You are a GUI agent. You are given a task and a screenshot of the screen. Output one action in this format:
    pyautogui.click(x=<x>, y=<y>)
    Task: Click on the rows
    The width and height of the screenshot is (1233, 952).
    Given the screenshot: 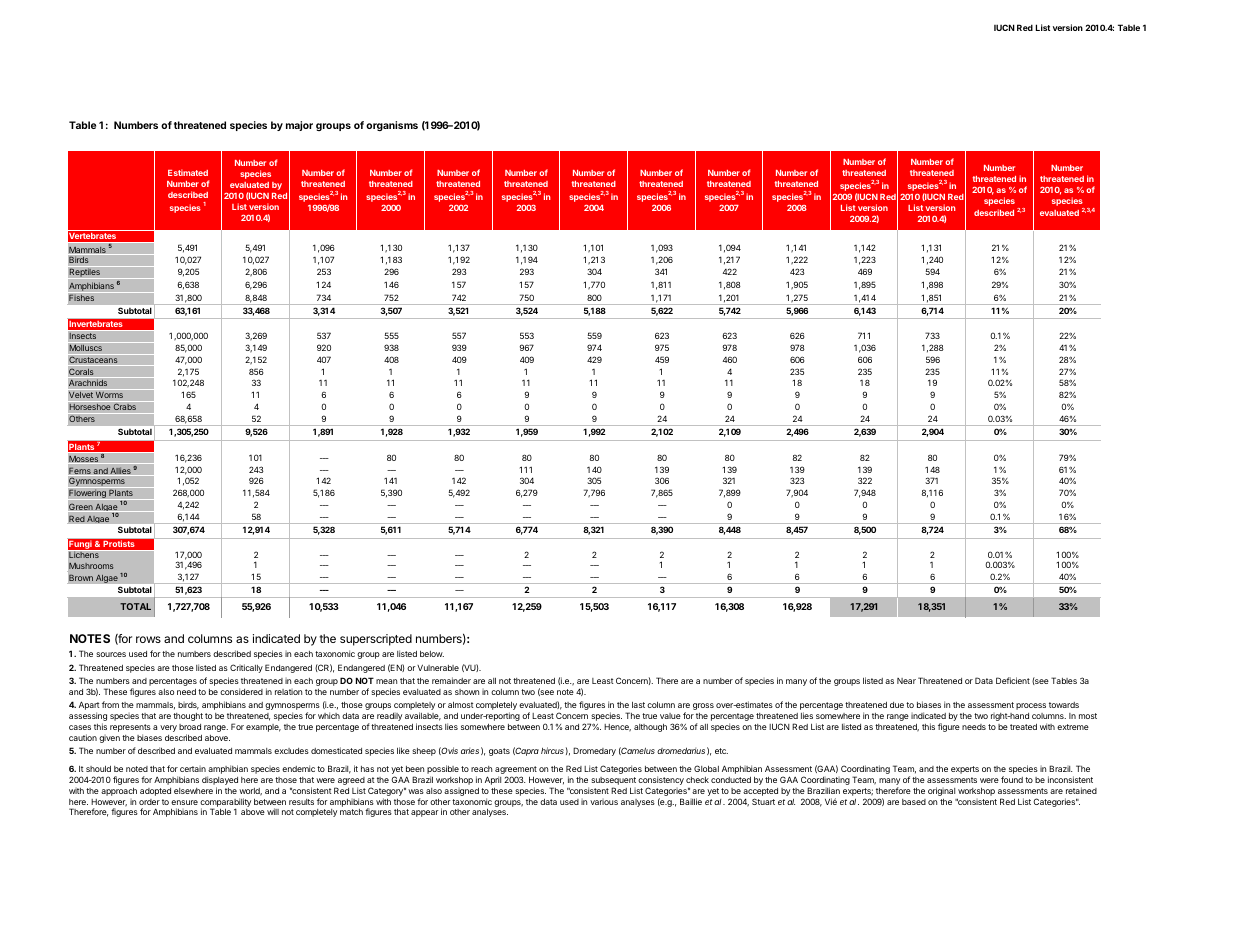 What is the action you would take?
    pyautogui.click(x=148, y=639)
